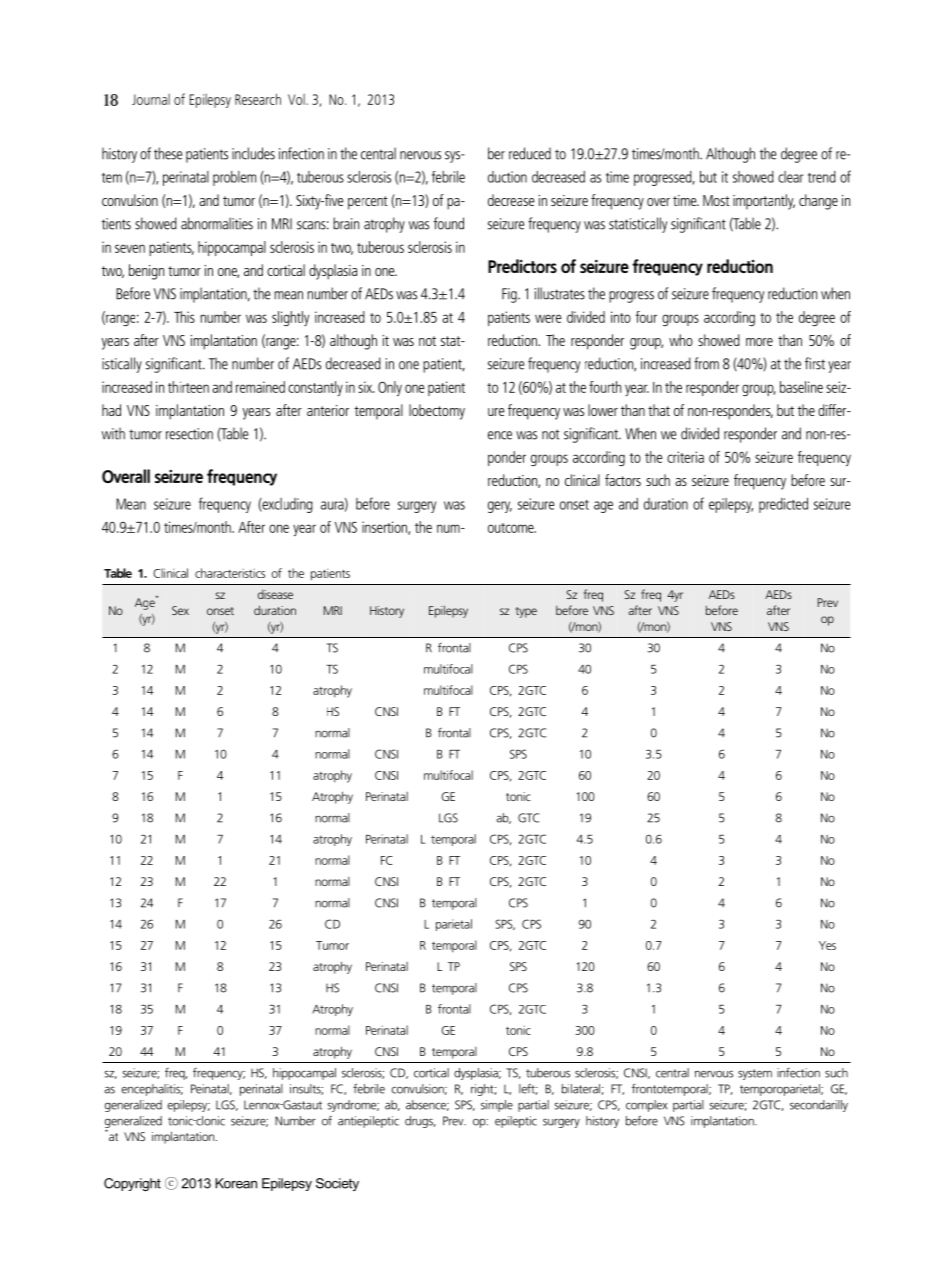  I want to click on found, so click(449, 223).
